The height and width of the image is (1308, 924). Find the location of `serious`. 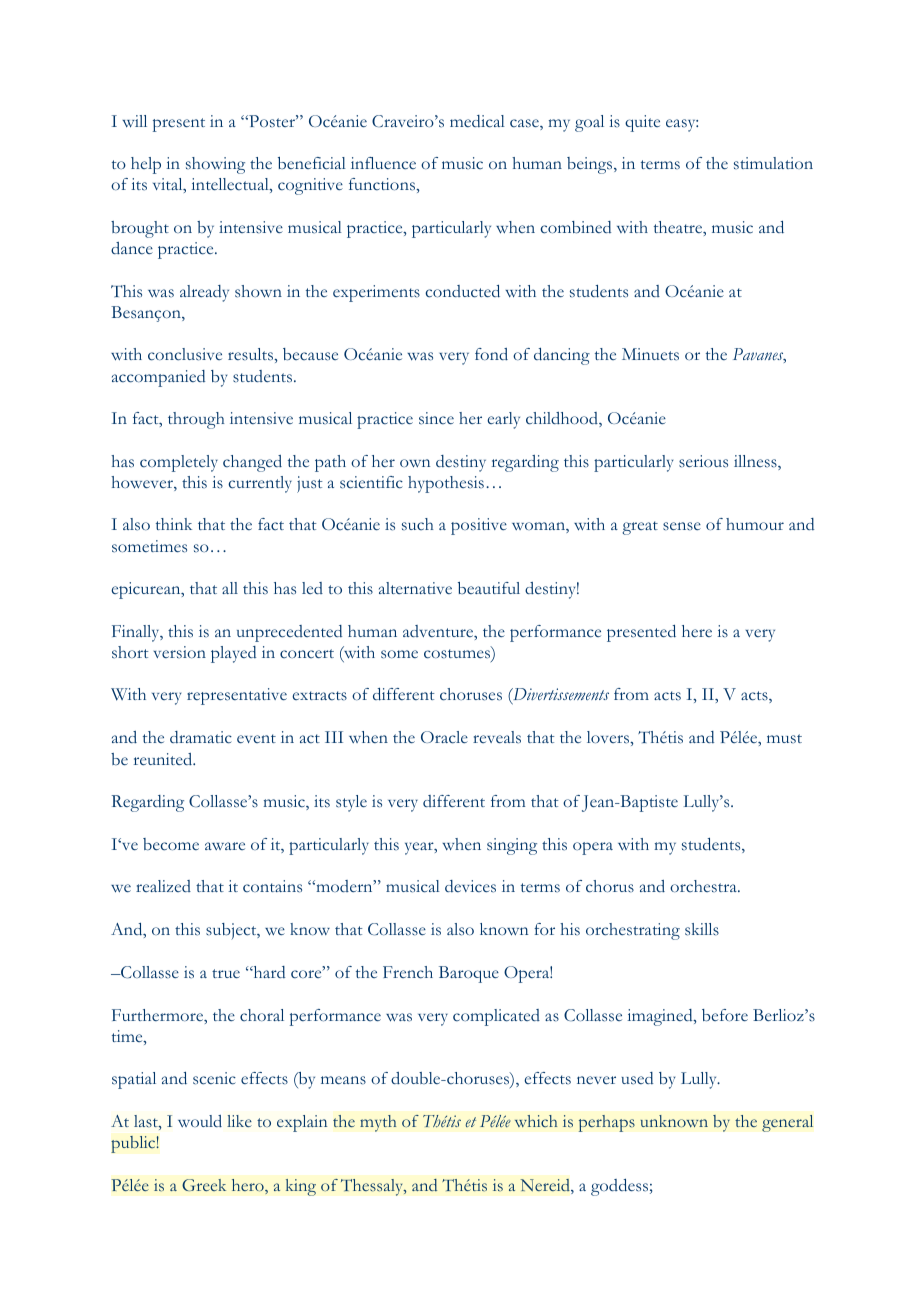

serious is located at coordinates (703, 461).
